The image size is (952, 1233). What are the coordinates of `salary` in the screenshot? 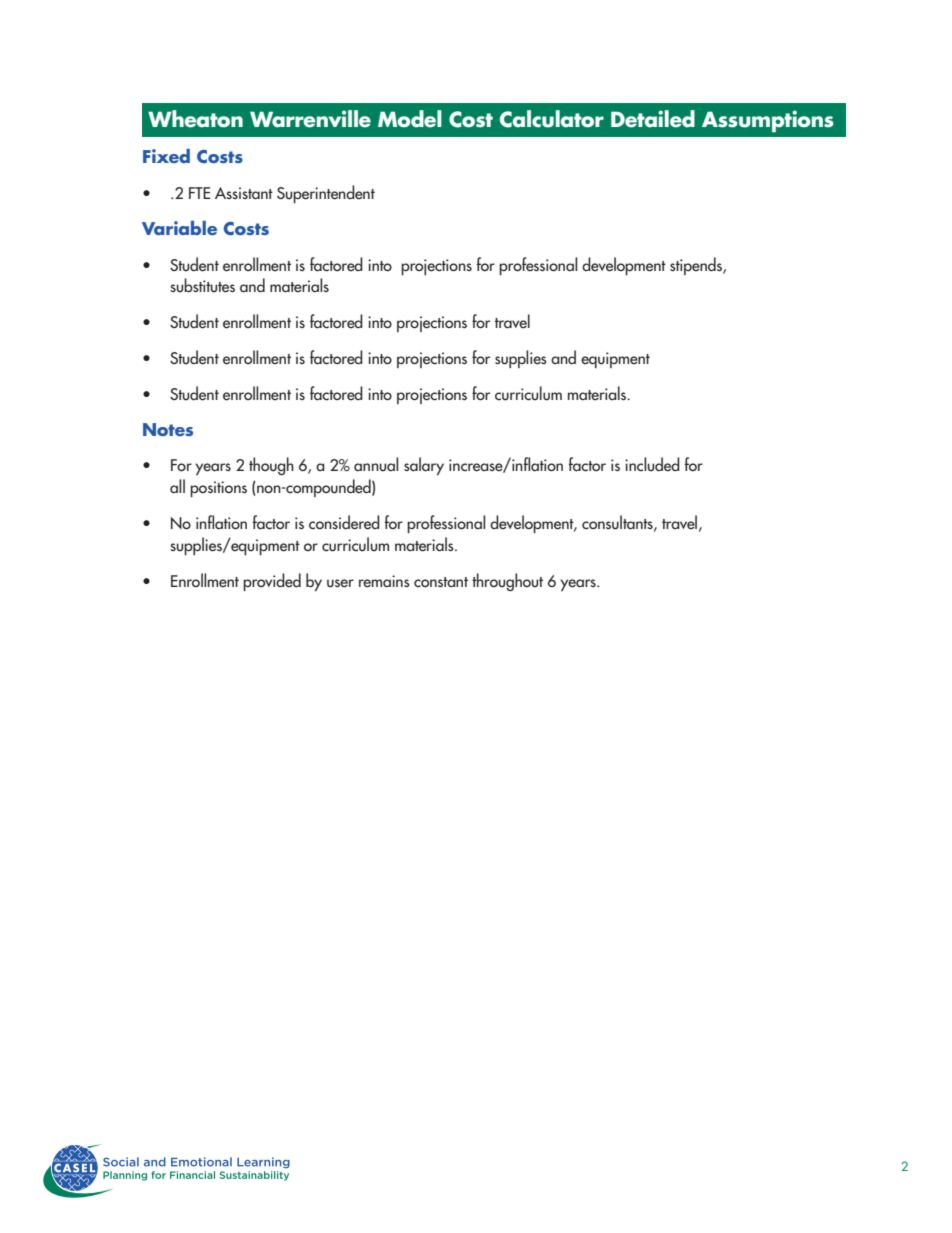 It's located at (424, 466).
